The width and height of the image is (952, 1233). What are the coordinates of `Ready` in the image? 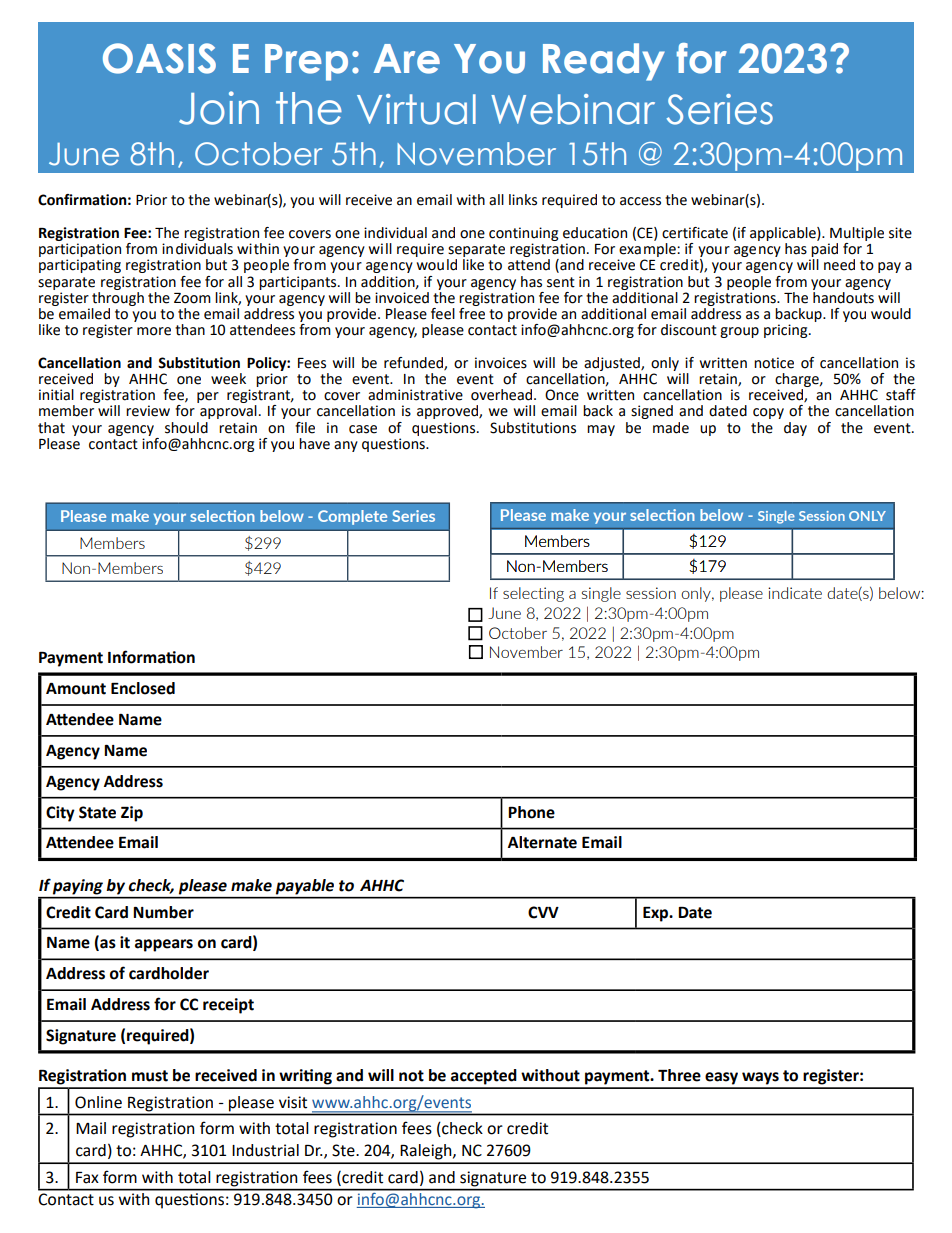 It's located at (604, 62).
